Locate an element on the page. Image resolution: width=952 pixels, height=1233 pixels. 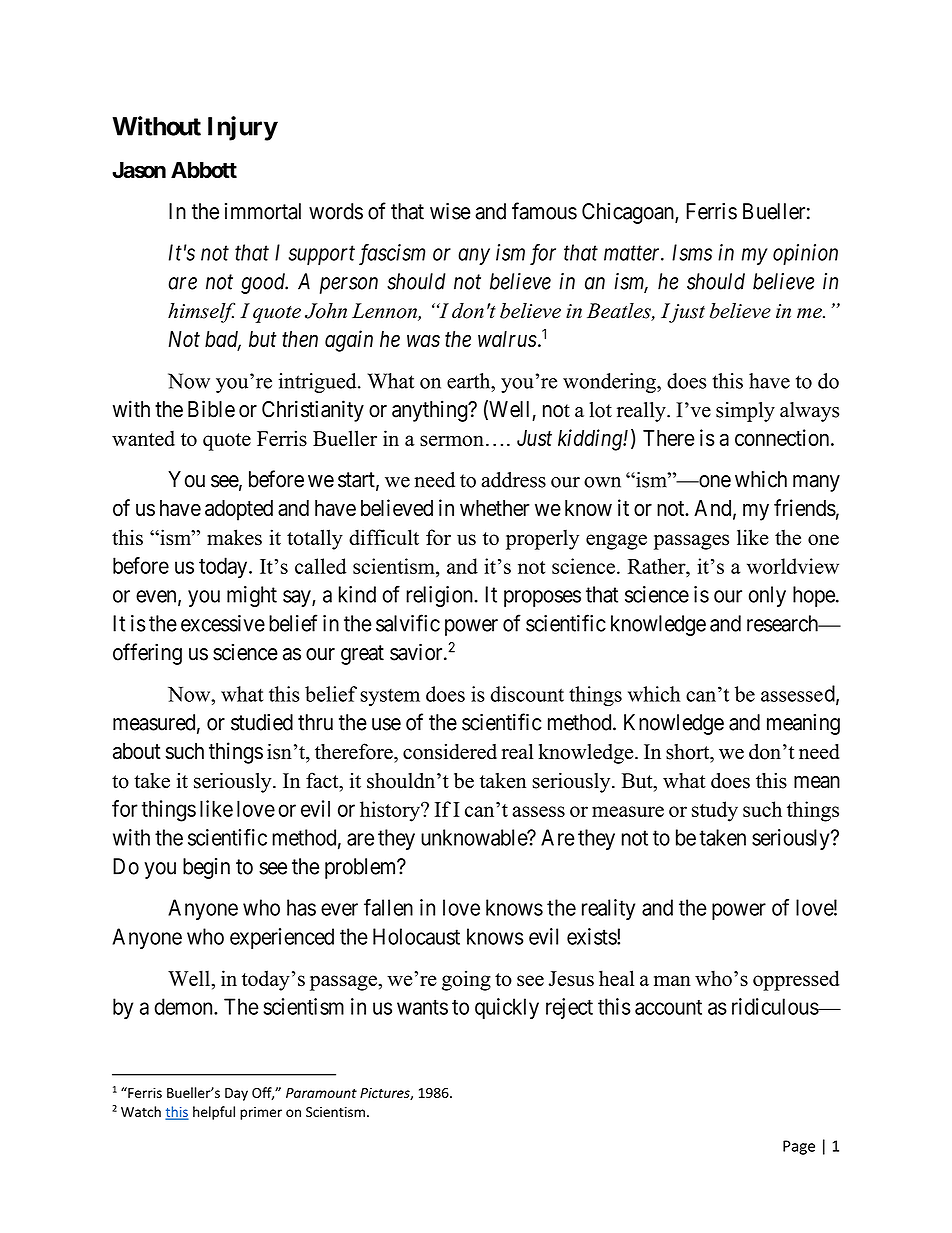
helpful is located at coordinates (214, 1113).
